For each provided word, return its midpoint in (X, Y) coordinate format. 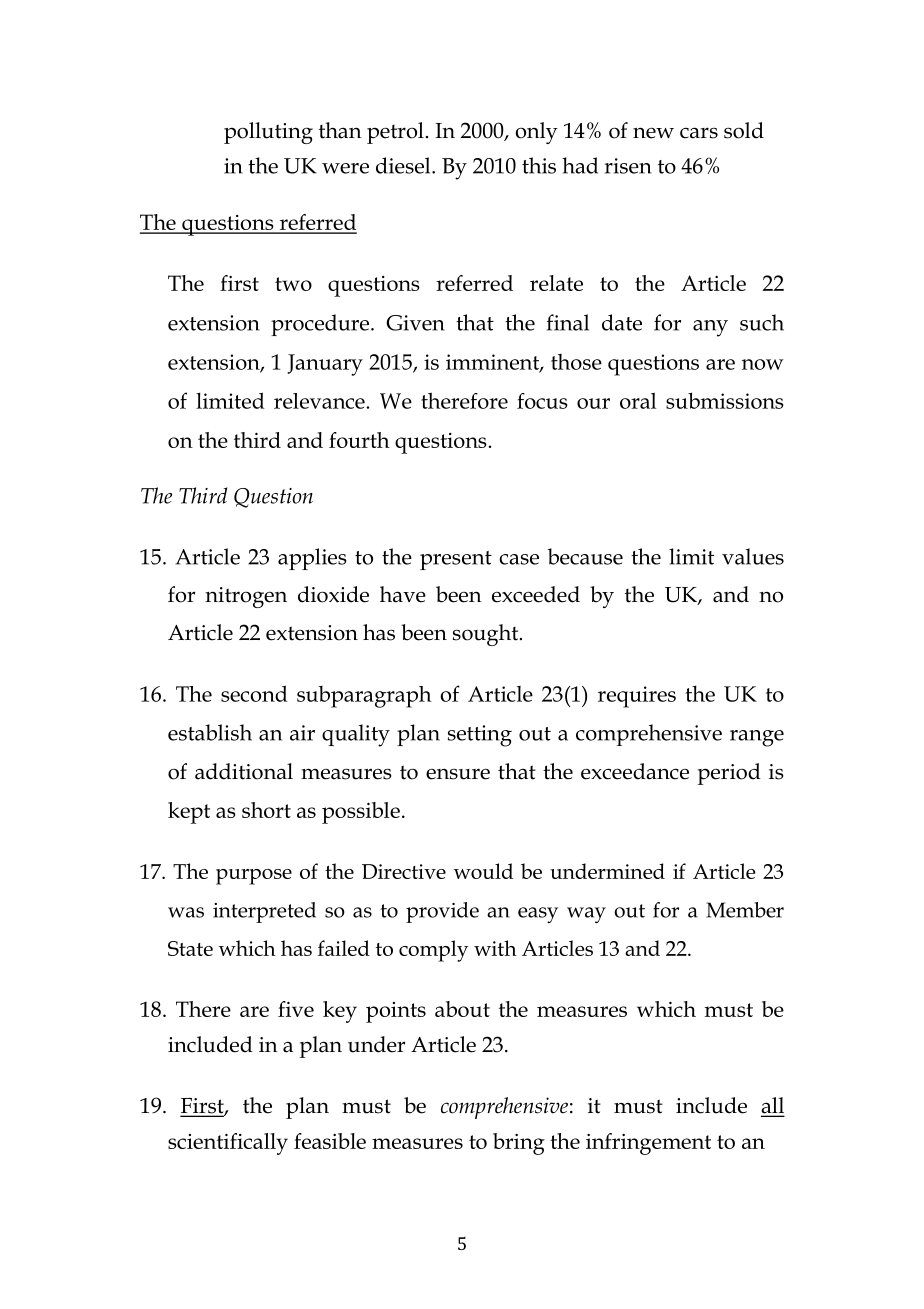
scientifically (228, 1144)
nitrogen (246, 597)
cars (699, 133)
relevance (320, 401)
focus (542, 401)
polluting (268, 133)
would (483, 871)
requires (637, 697)
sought (487, 635)
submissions (725, 400)
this (539, 165)
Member (745, 910)
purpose (254, 877)
